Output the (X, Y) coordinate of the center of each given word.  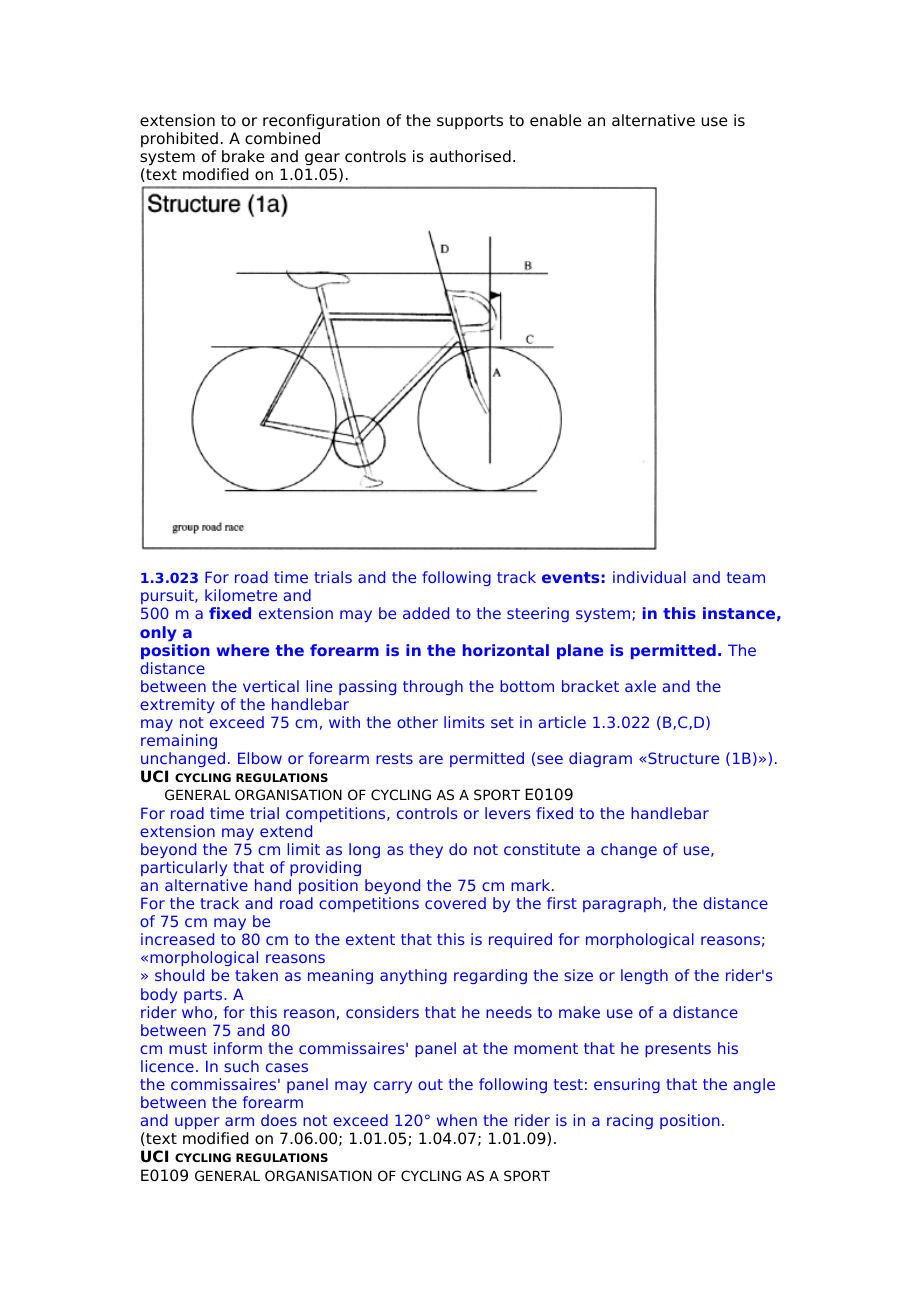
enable (556, 120)
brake (243, 156)
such (241, 1066)
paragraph (623, 904)
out (430, 1084)
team (746, 577)
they (426, 850)
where (243, 650)
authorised (470, 156)
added (426, 613)
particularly (184, 868)
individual (649, 577)
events (570, 577)
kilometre (241, 595)
